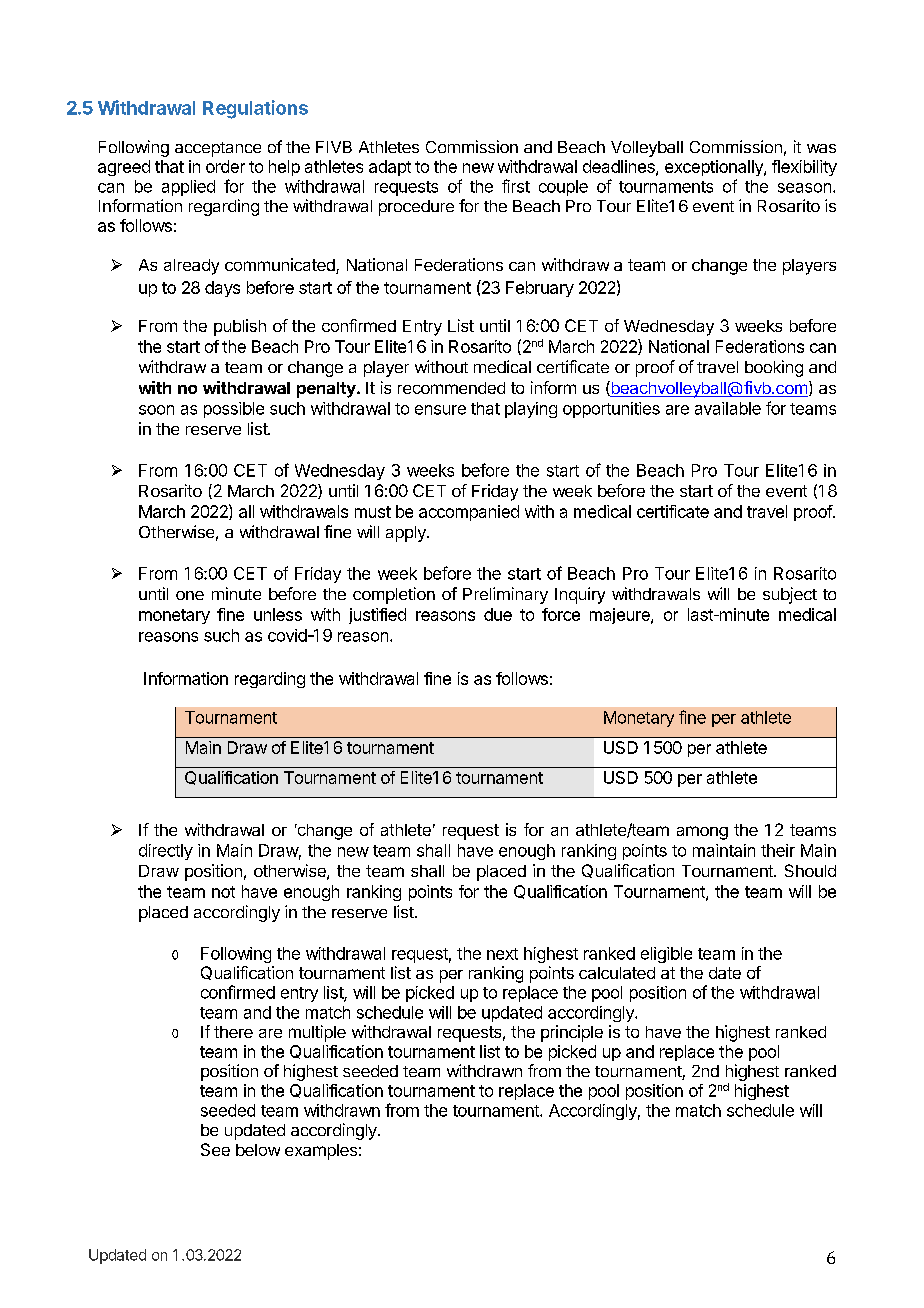 This page has width=924, height=1308. I want to click on principle, so click(572, 1033).
